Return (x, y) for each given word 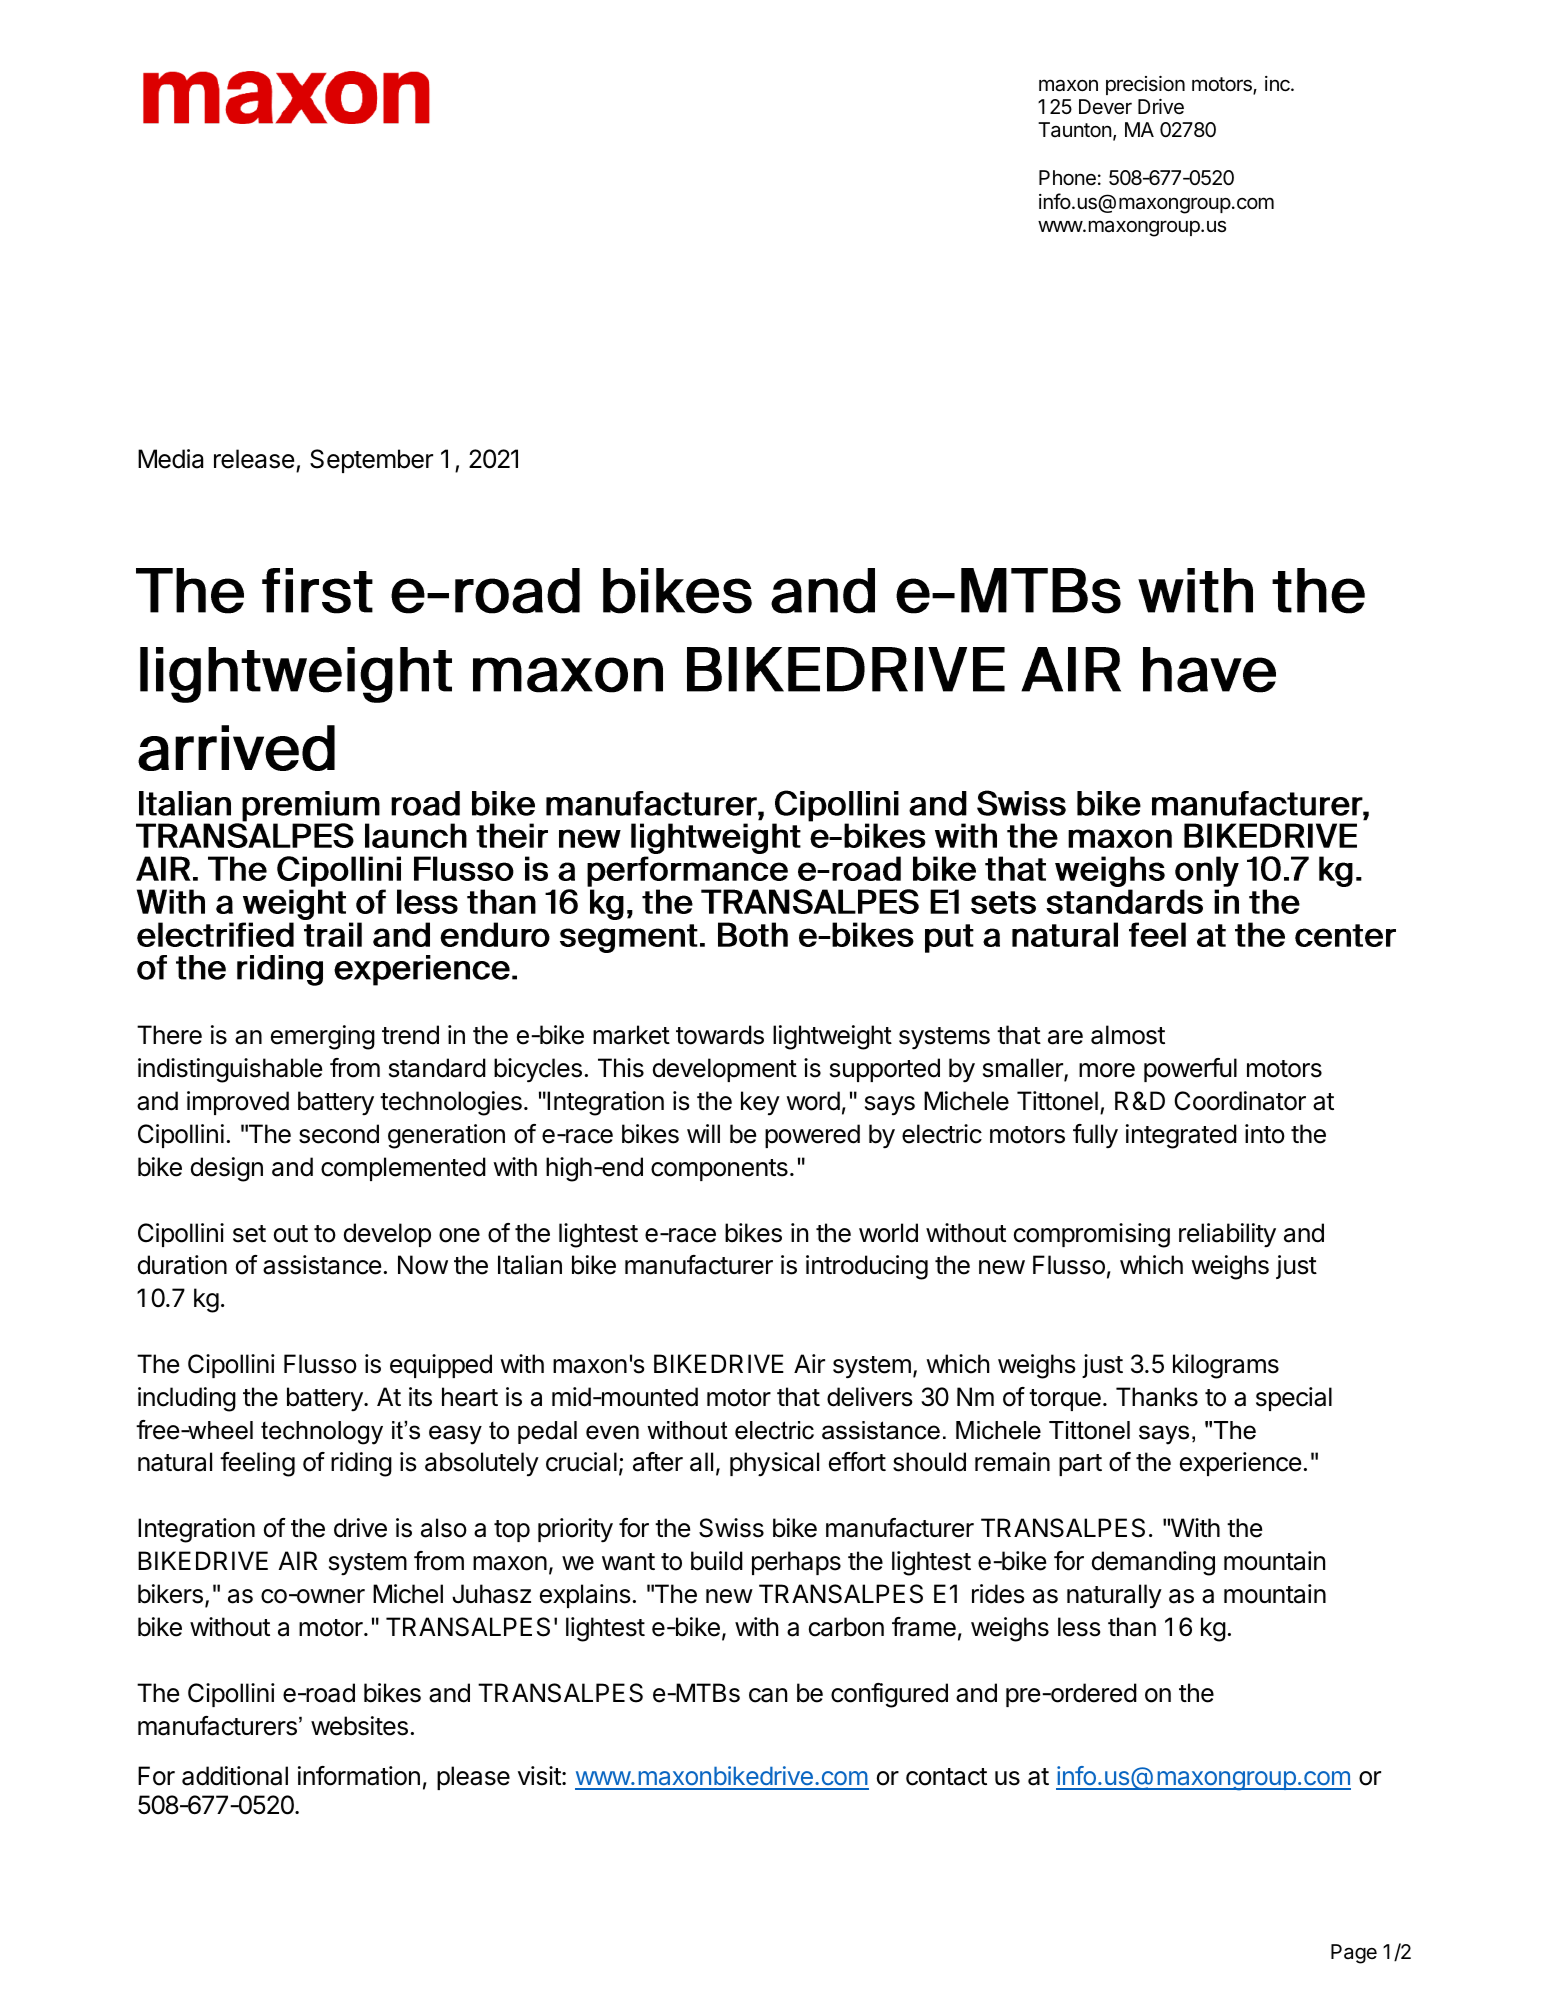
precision (1145, 85)
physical (774, 1464)
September (371, 461)
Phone (1067, 178)
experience (1240, 1464)
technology (322, 1433)
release (254, 459)
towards (720, 1035)
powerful (1190, 1070)
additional (235, 1776)
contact (946, 1777)
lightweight (832, 1037)
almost (1128, 1035)
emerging (323, 1037)
